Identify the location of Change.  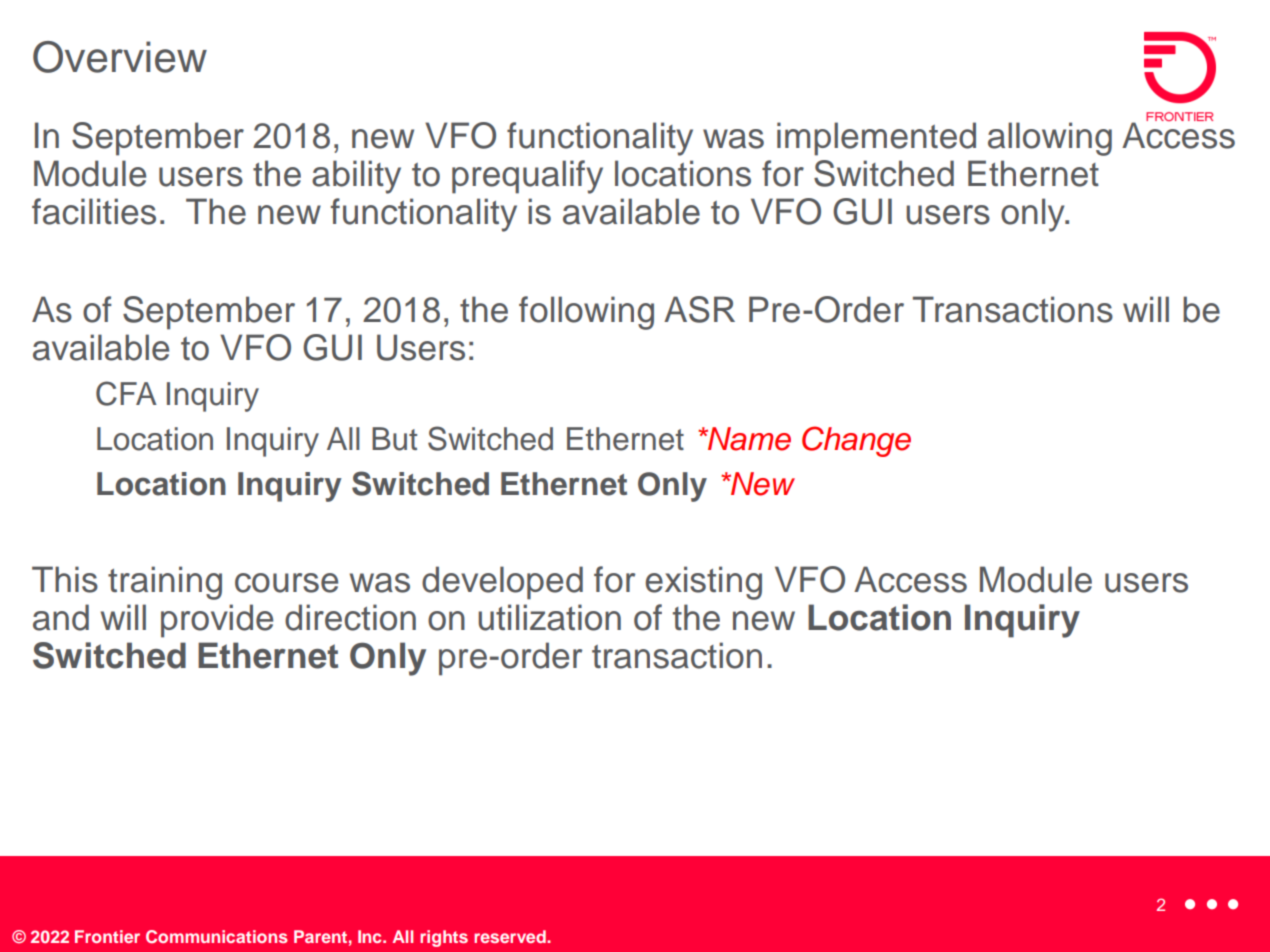
(856, 441).
